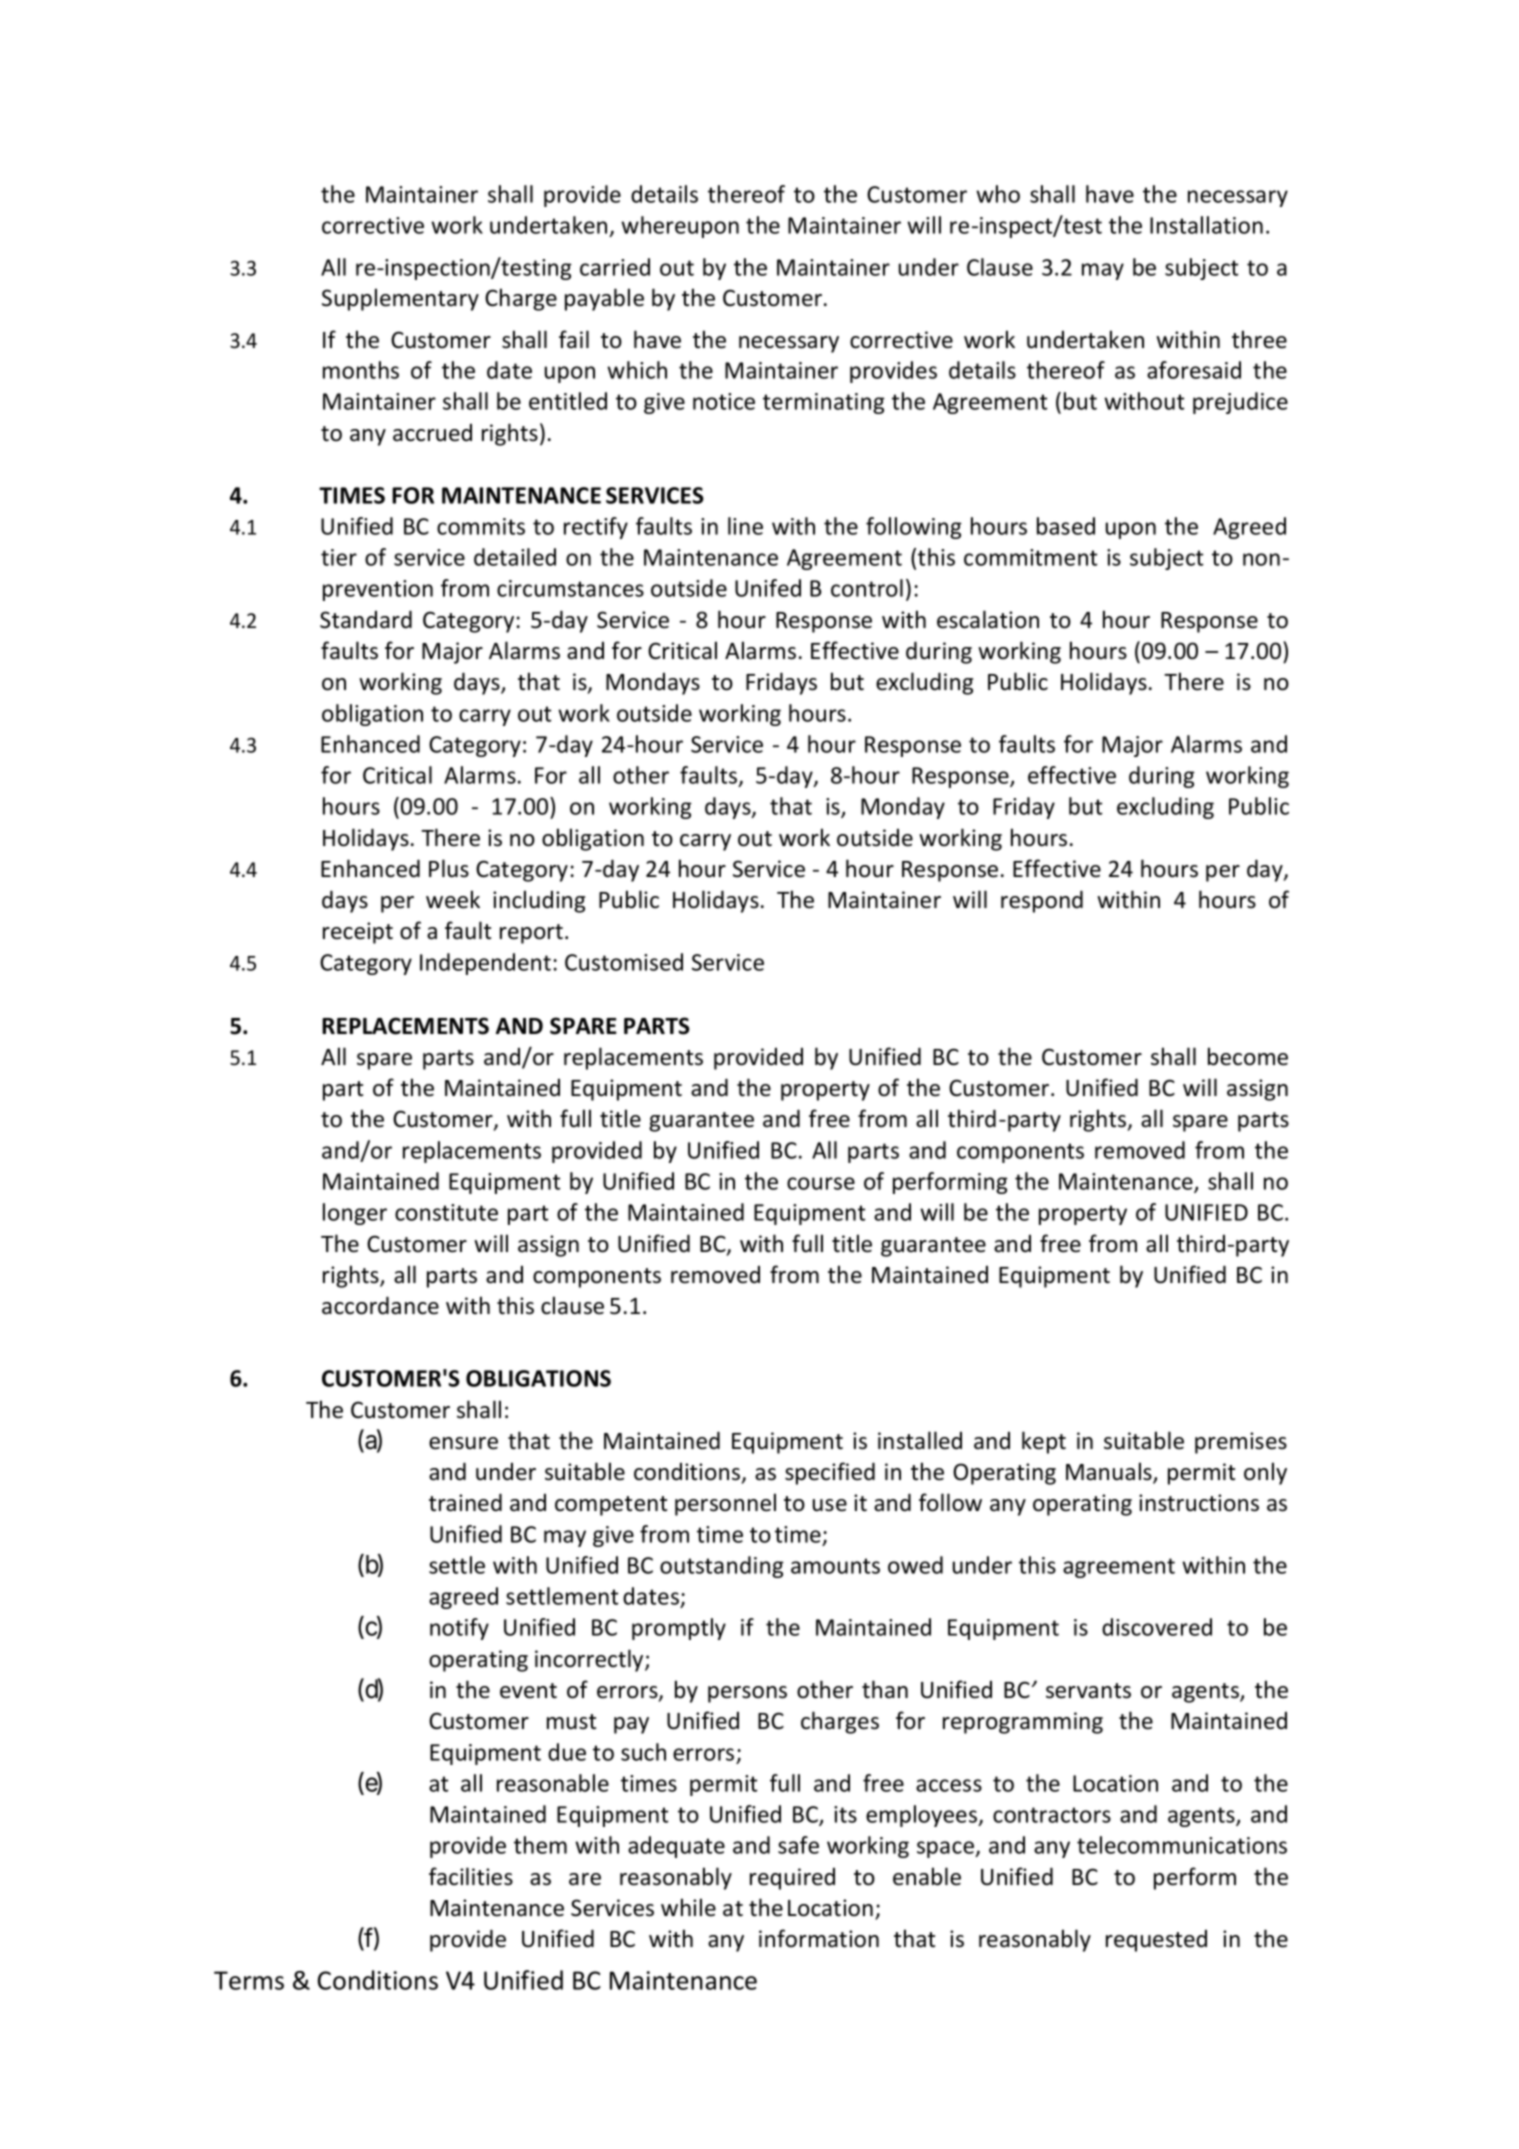 The image size is (1519, 2149). I want to click on Installation, so click(1206, 225).
